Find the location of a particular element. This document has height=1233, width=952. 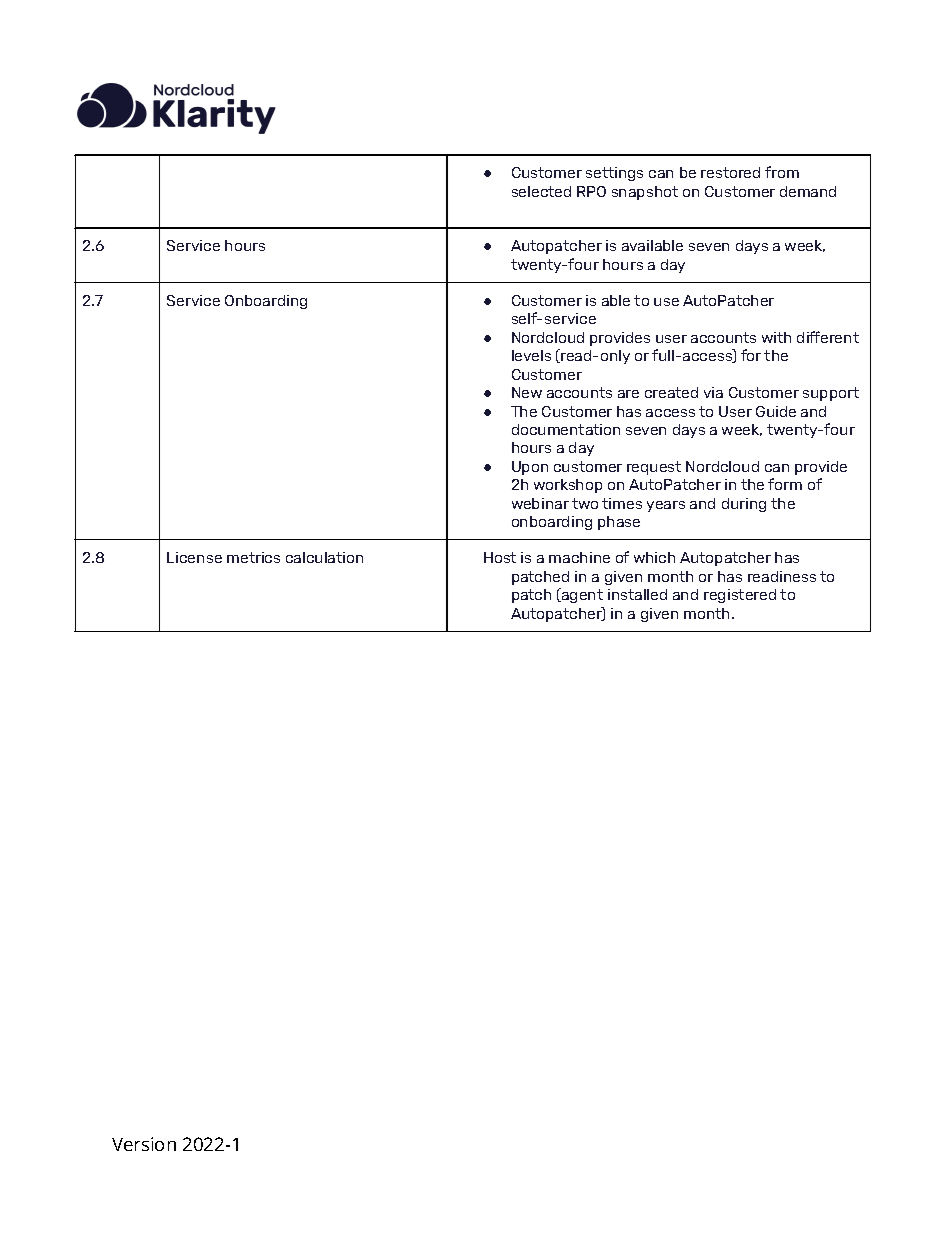

restored is located at coordinates (730, 172).
